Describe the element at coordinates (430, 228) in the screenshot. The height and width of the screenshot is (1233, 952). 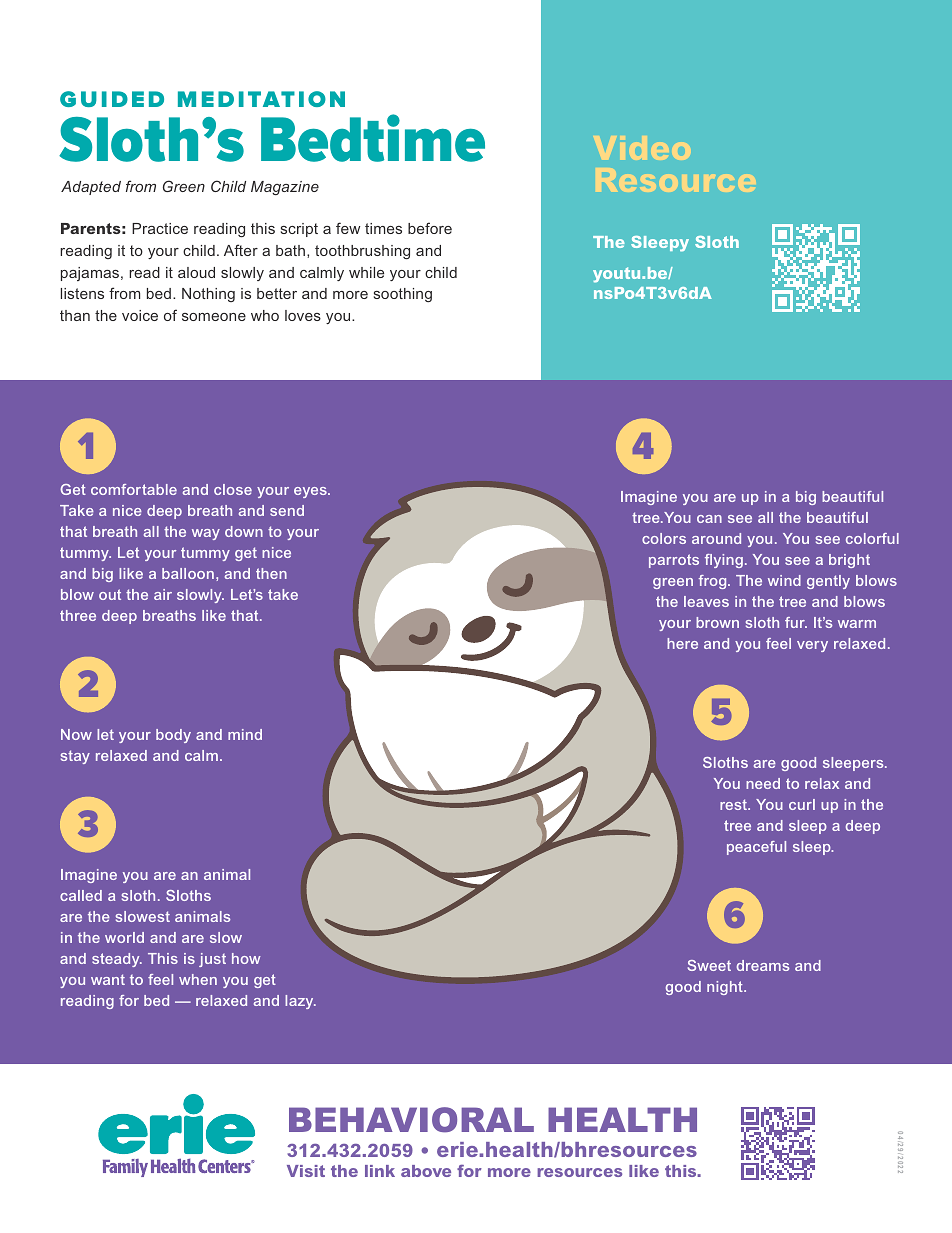
I see `before` at that location.
